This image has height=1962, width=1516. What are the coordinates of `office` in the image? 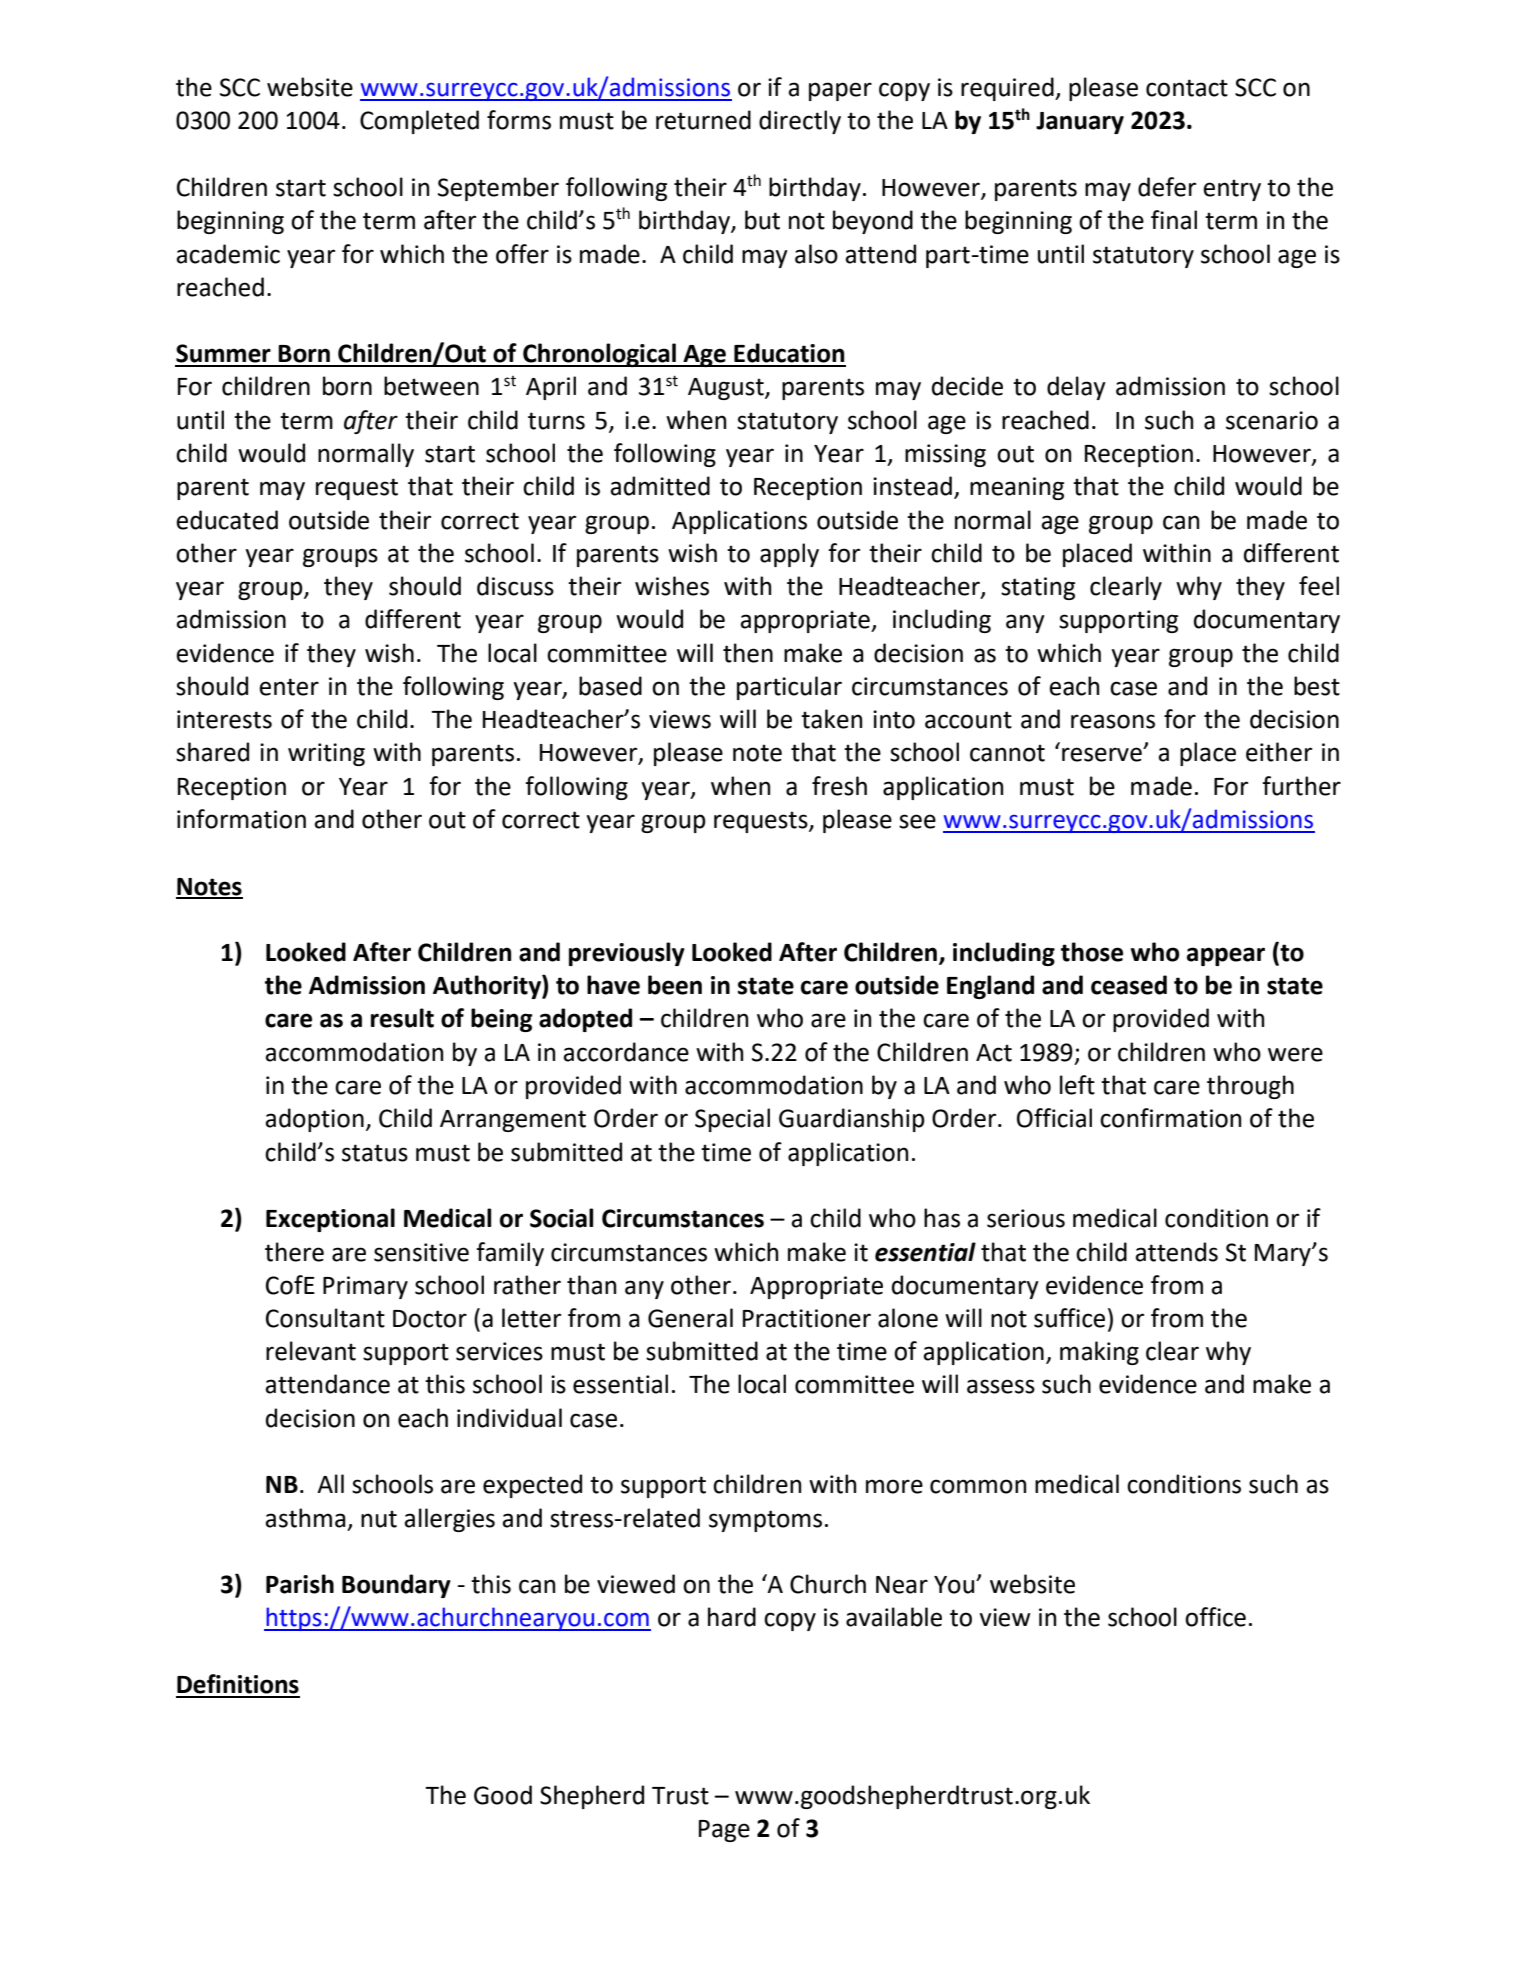 It's located at (1215, 1617).
